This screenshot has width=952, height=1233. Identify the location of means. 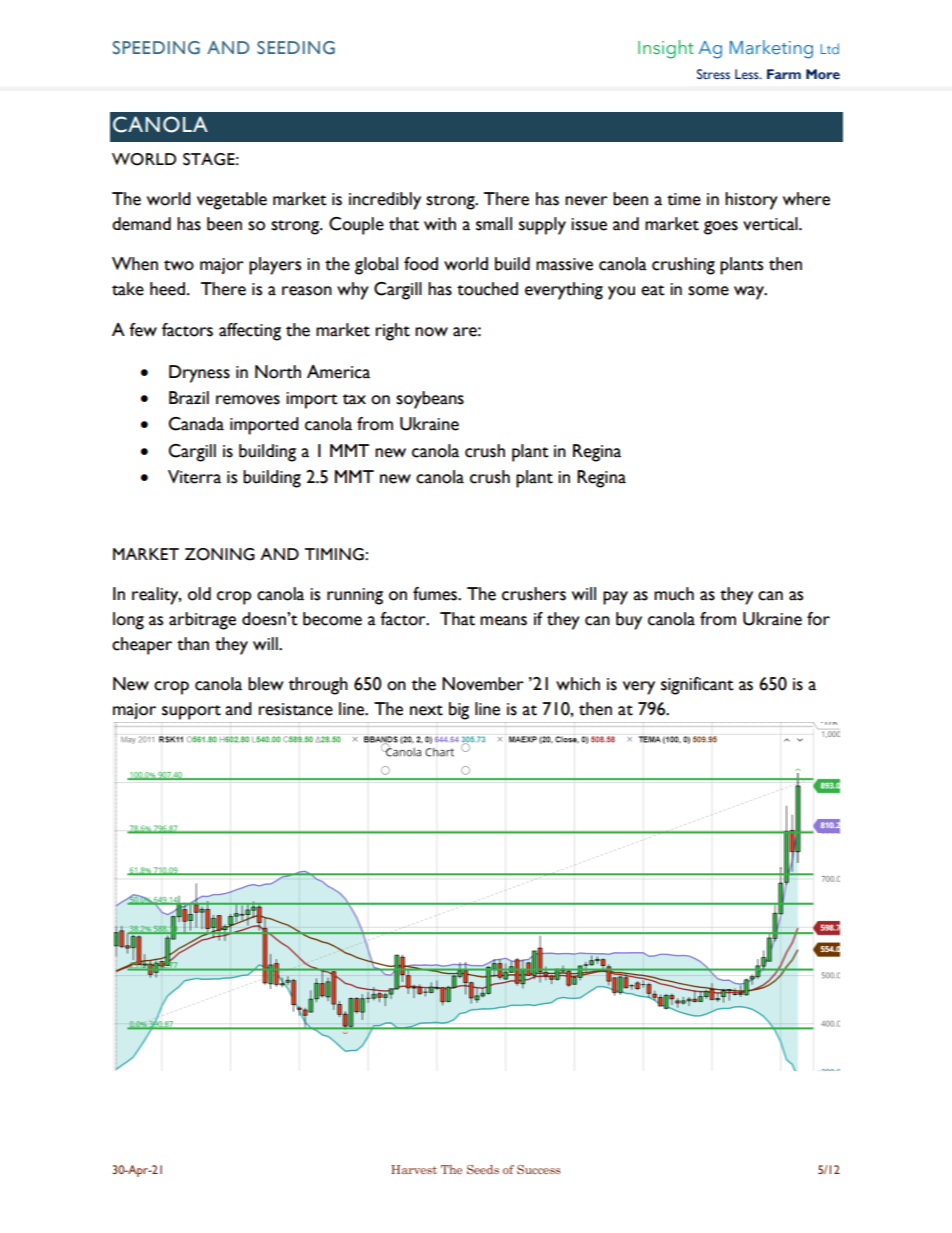
(503, 621).
